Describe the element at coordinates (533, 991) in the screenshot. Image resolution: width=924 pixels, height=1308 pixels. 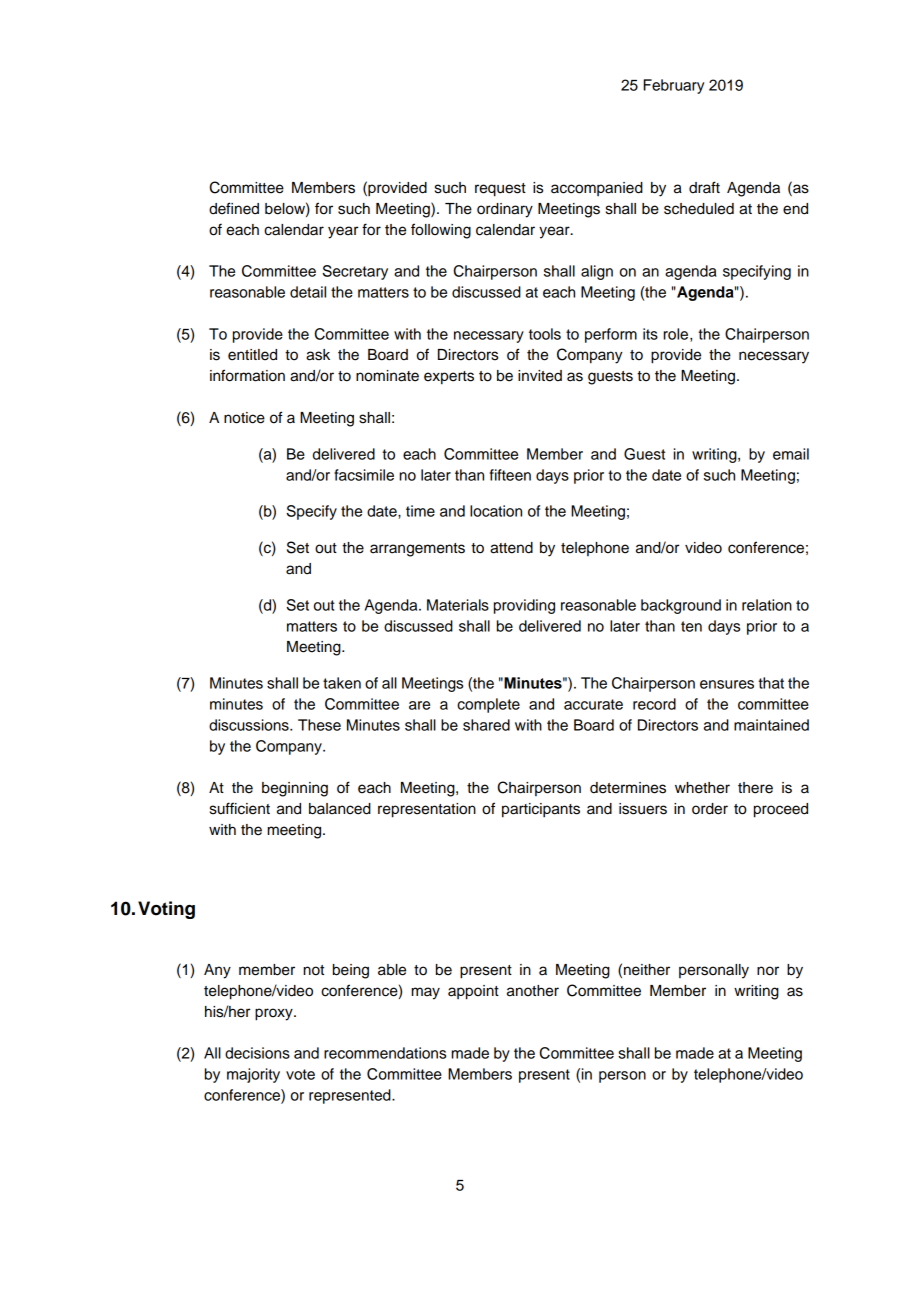
I see `another` at that location.
